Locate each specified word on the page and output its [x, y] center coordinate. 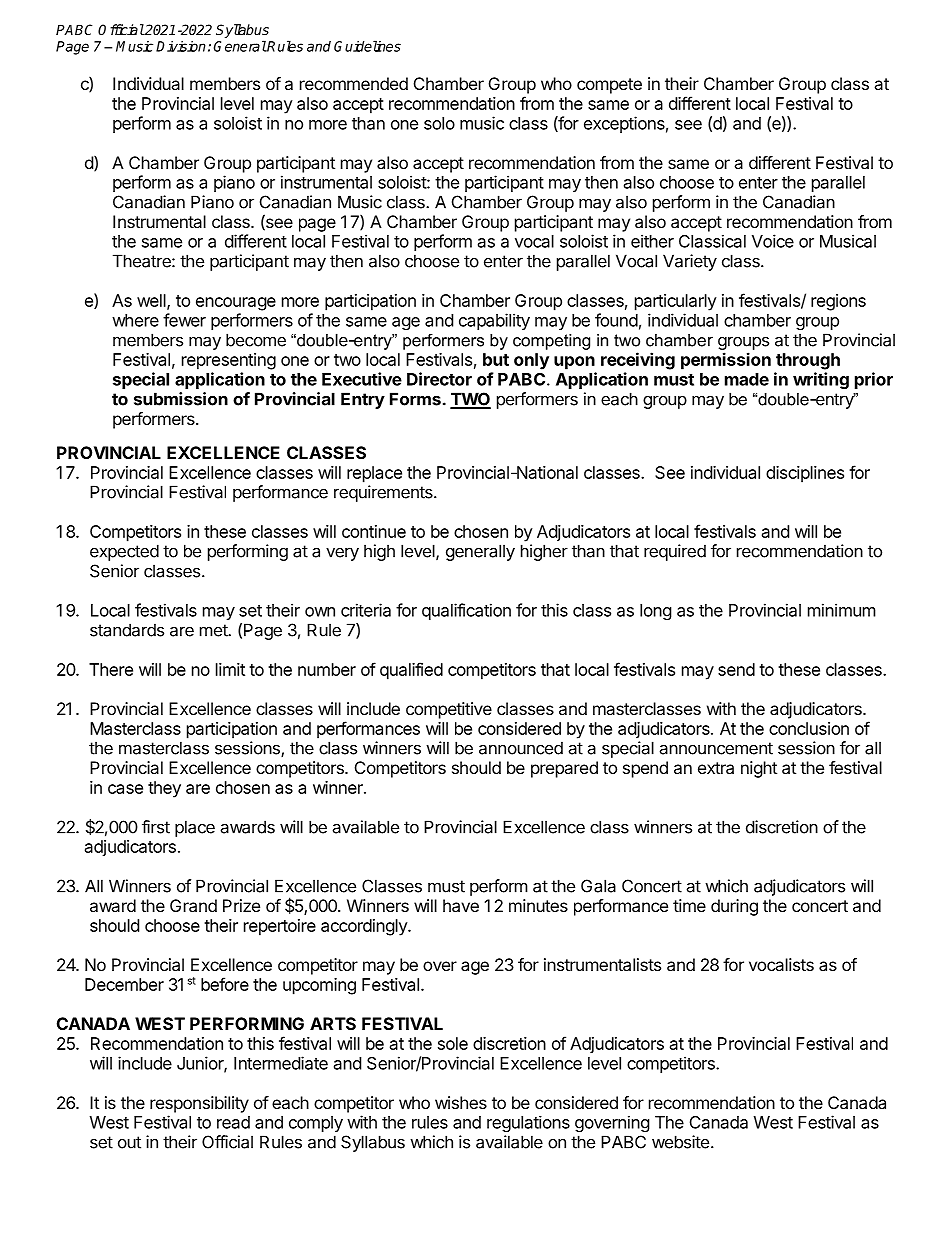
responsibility [199, 1104]
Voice [773, 241]
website [680, 1142]
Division [181, 46]
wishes [461, 1102]
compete [609, 86]
